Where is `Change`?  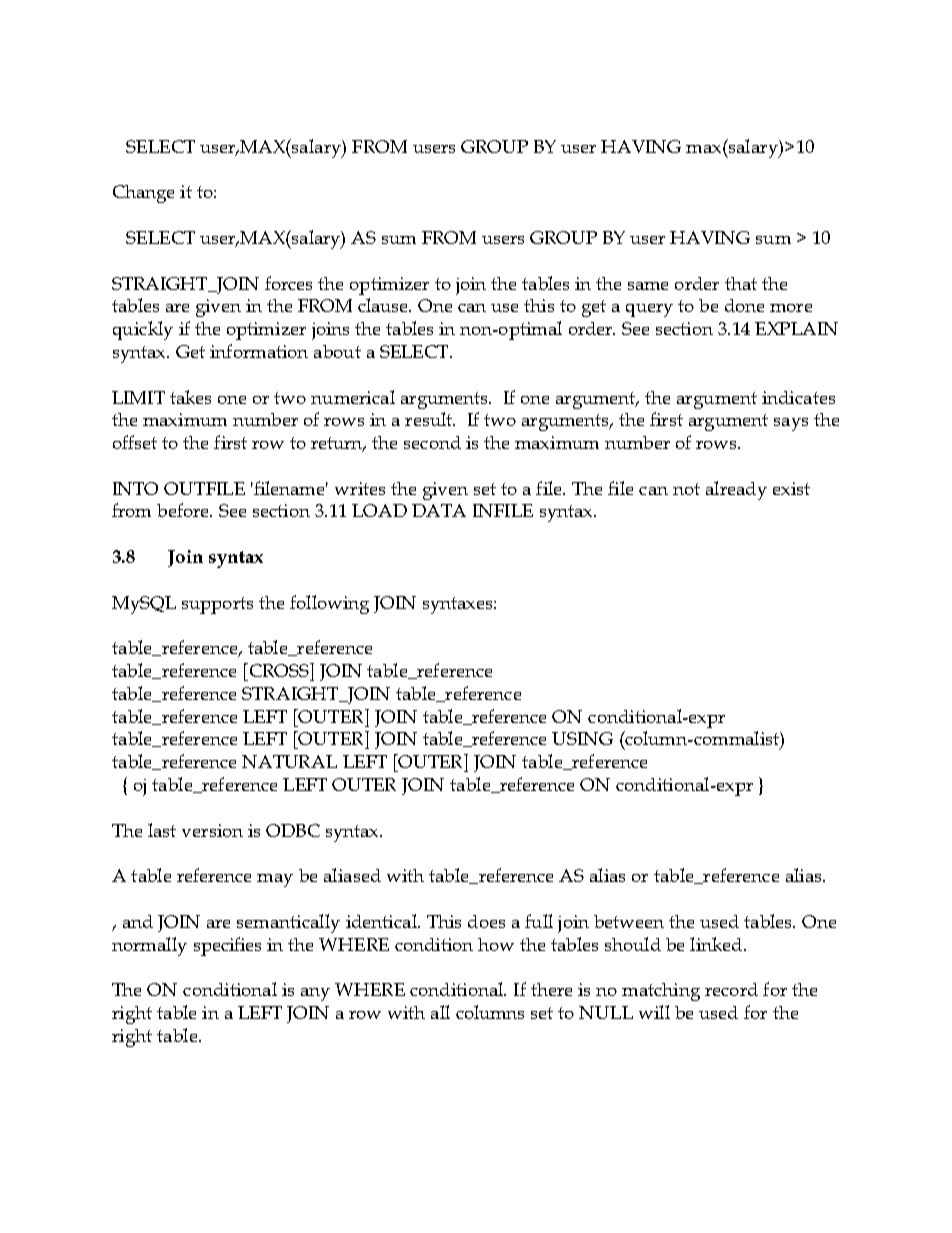
Change is located at coordinates (143, 194).
